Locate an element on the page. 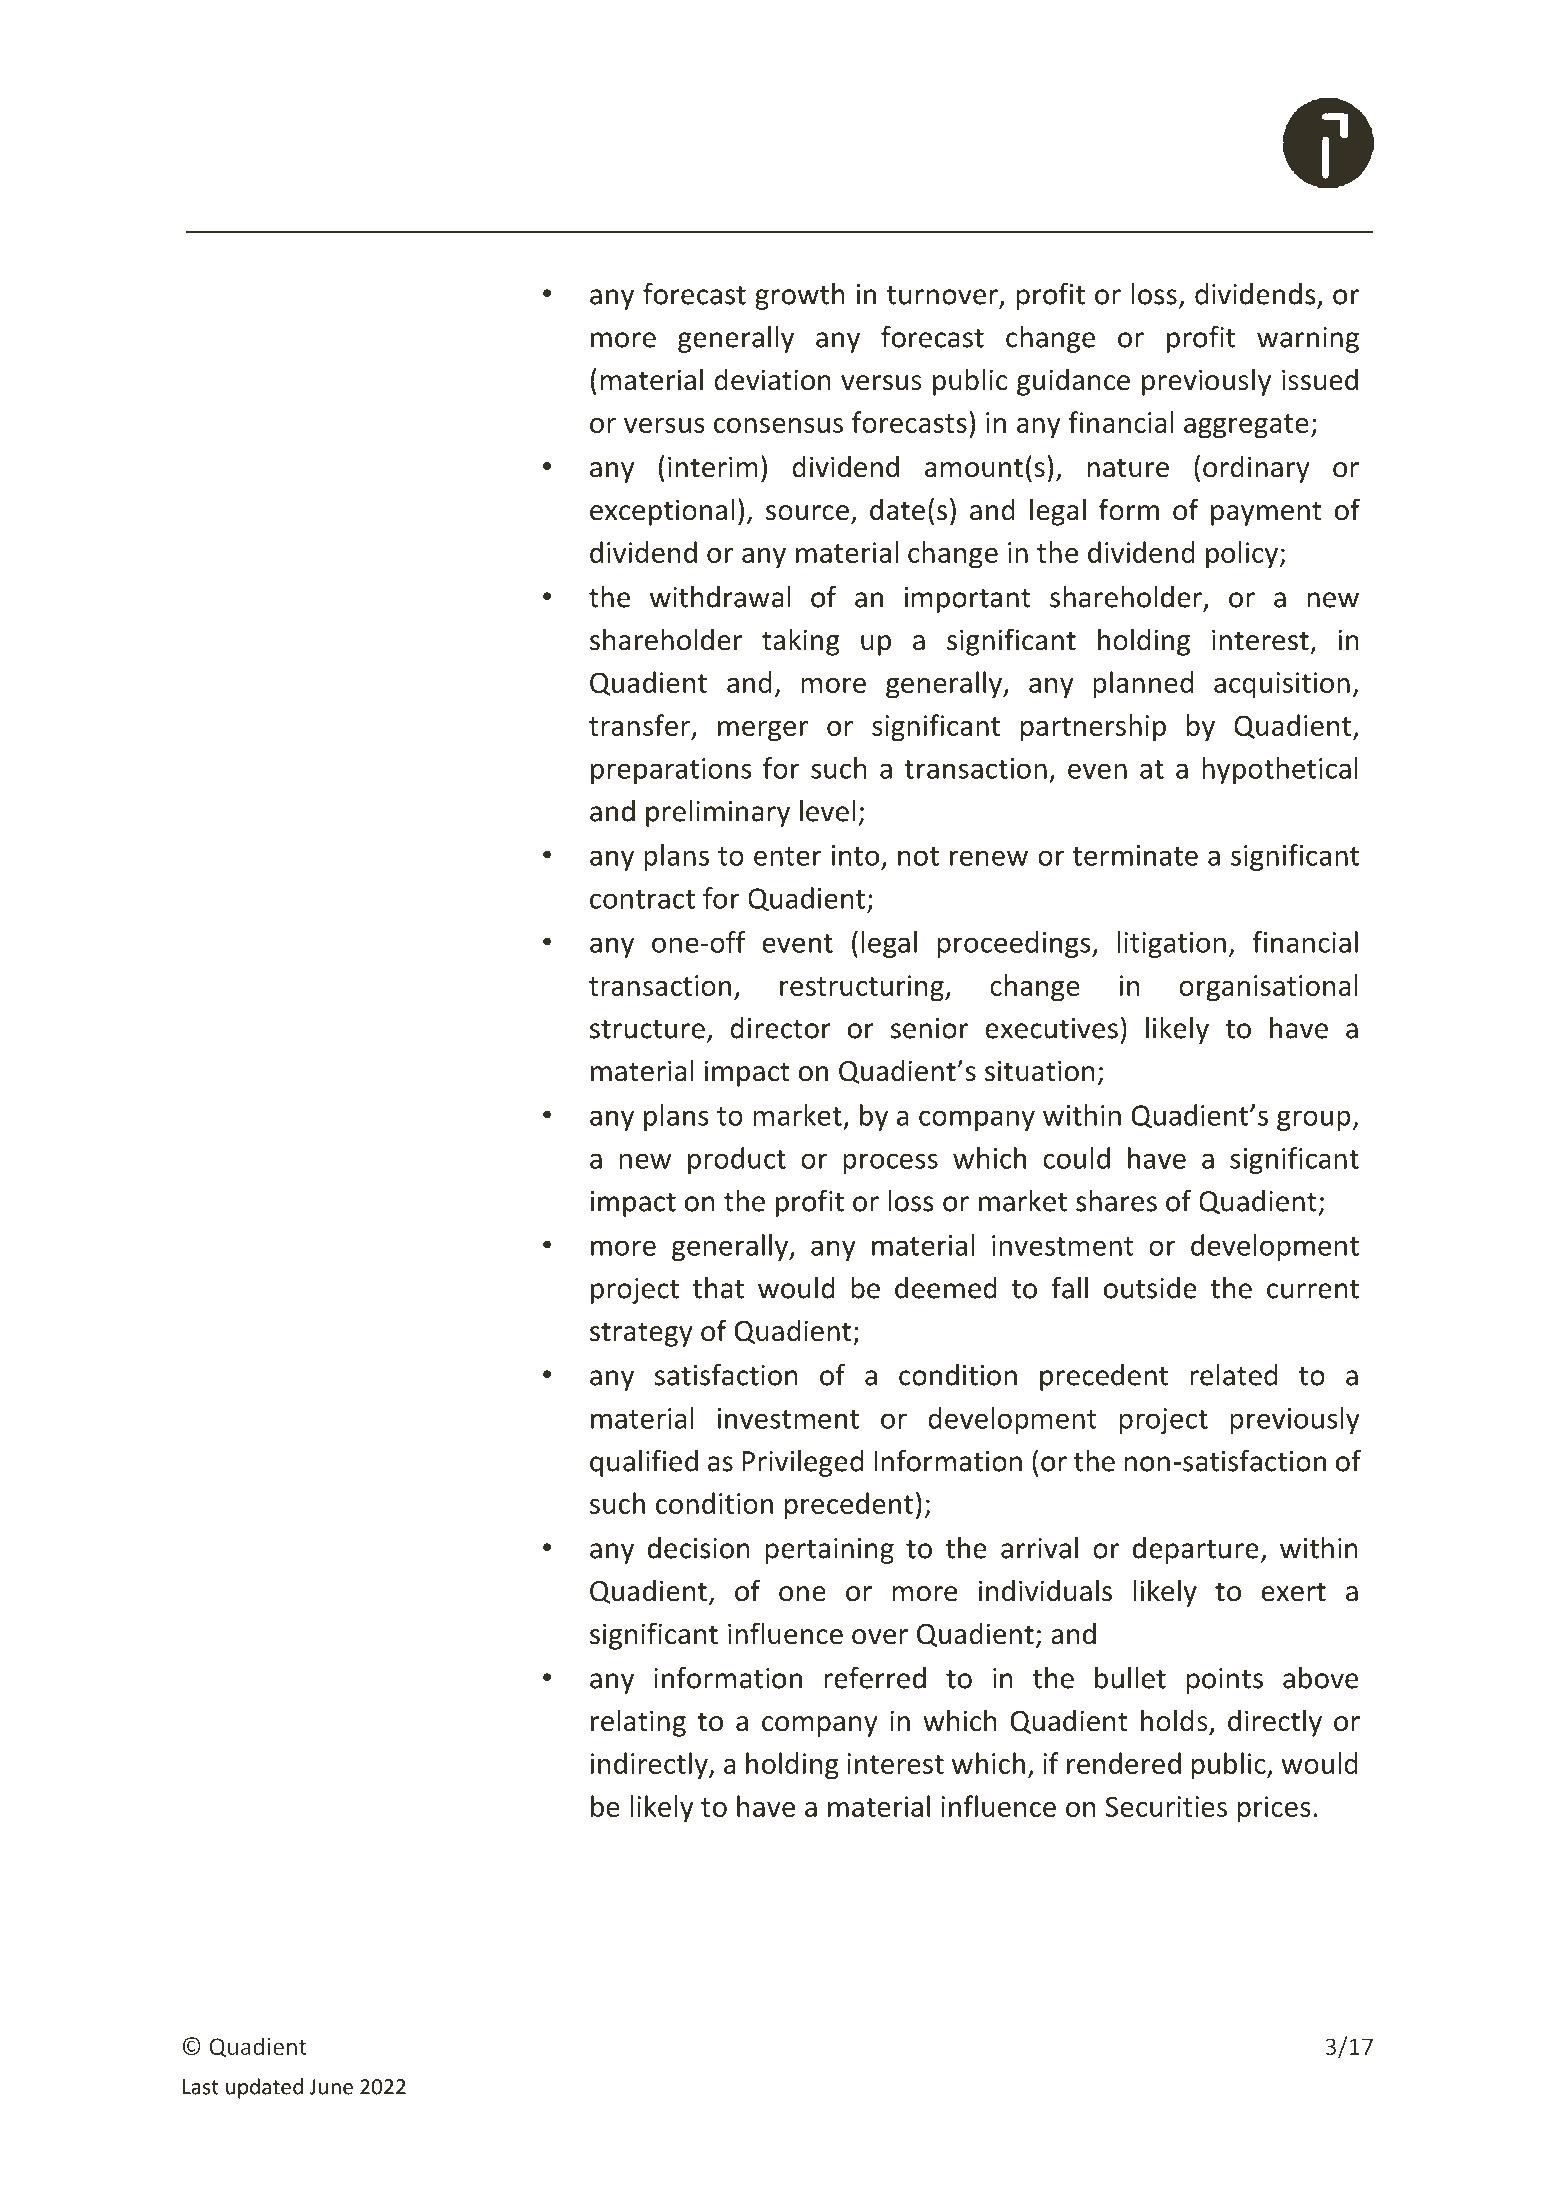 The image size is (1558, 2205). organisational is located at coordinates (1268, 988).
